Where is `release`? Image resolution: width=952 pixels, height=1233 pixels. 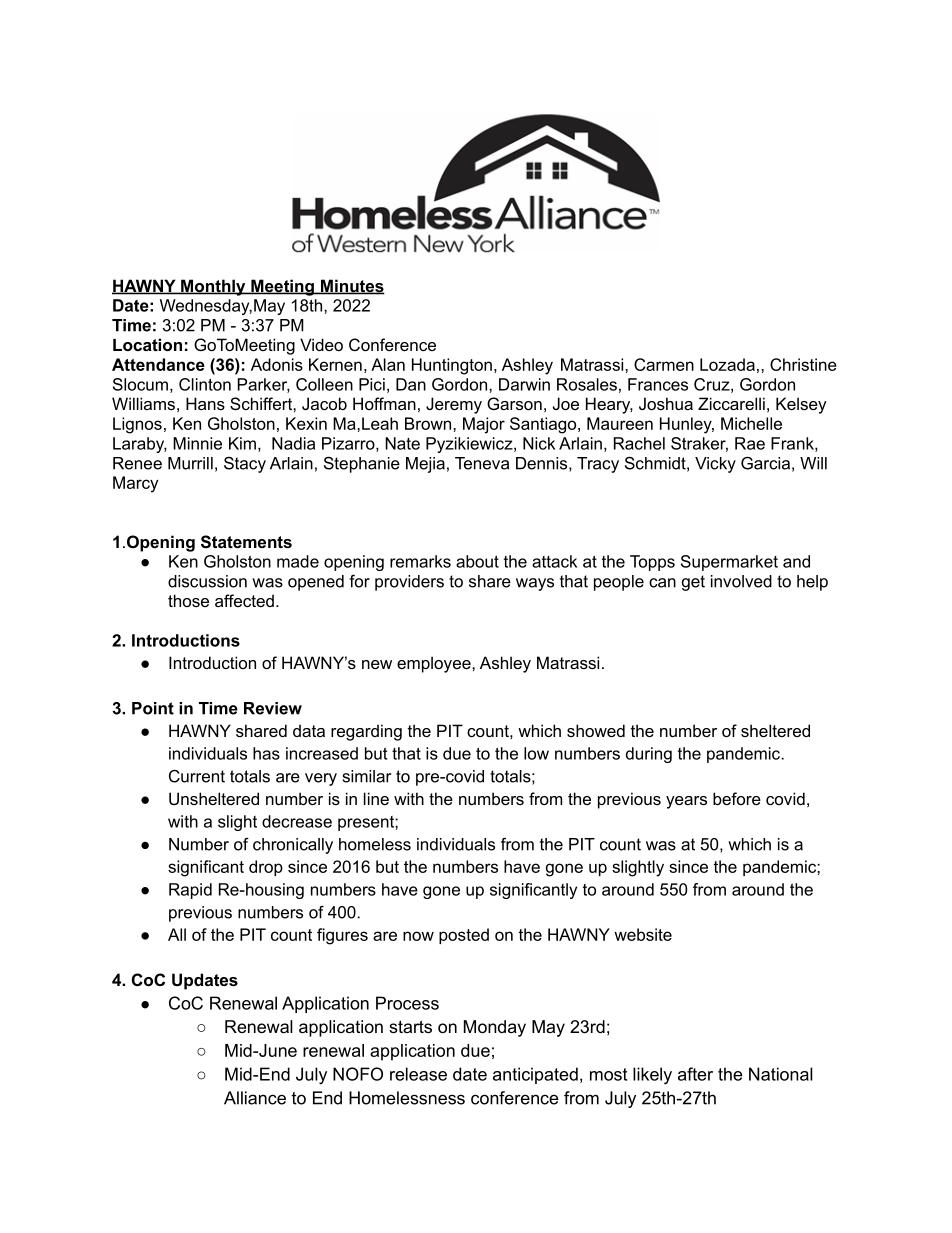
release is located at coordinates (418, 1074).
